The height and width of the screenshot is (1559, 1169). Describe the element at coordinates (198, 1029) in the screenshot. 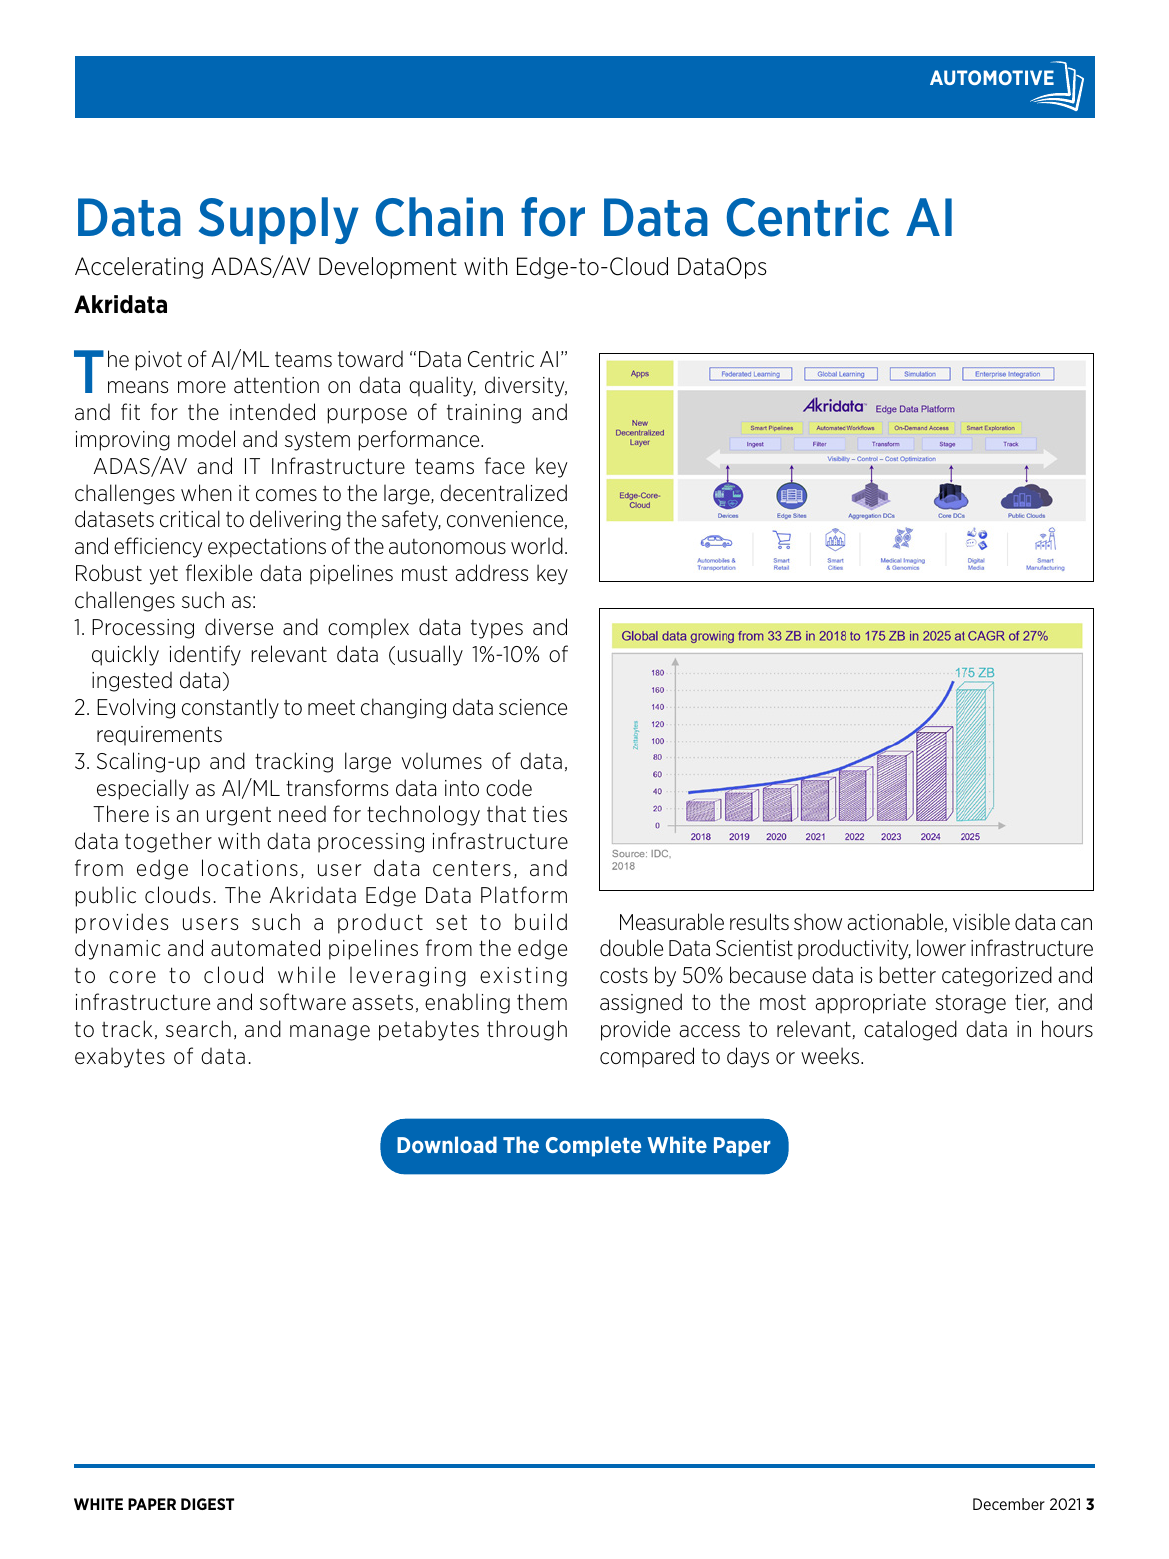

I see `search` at that location.
